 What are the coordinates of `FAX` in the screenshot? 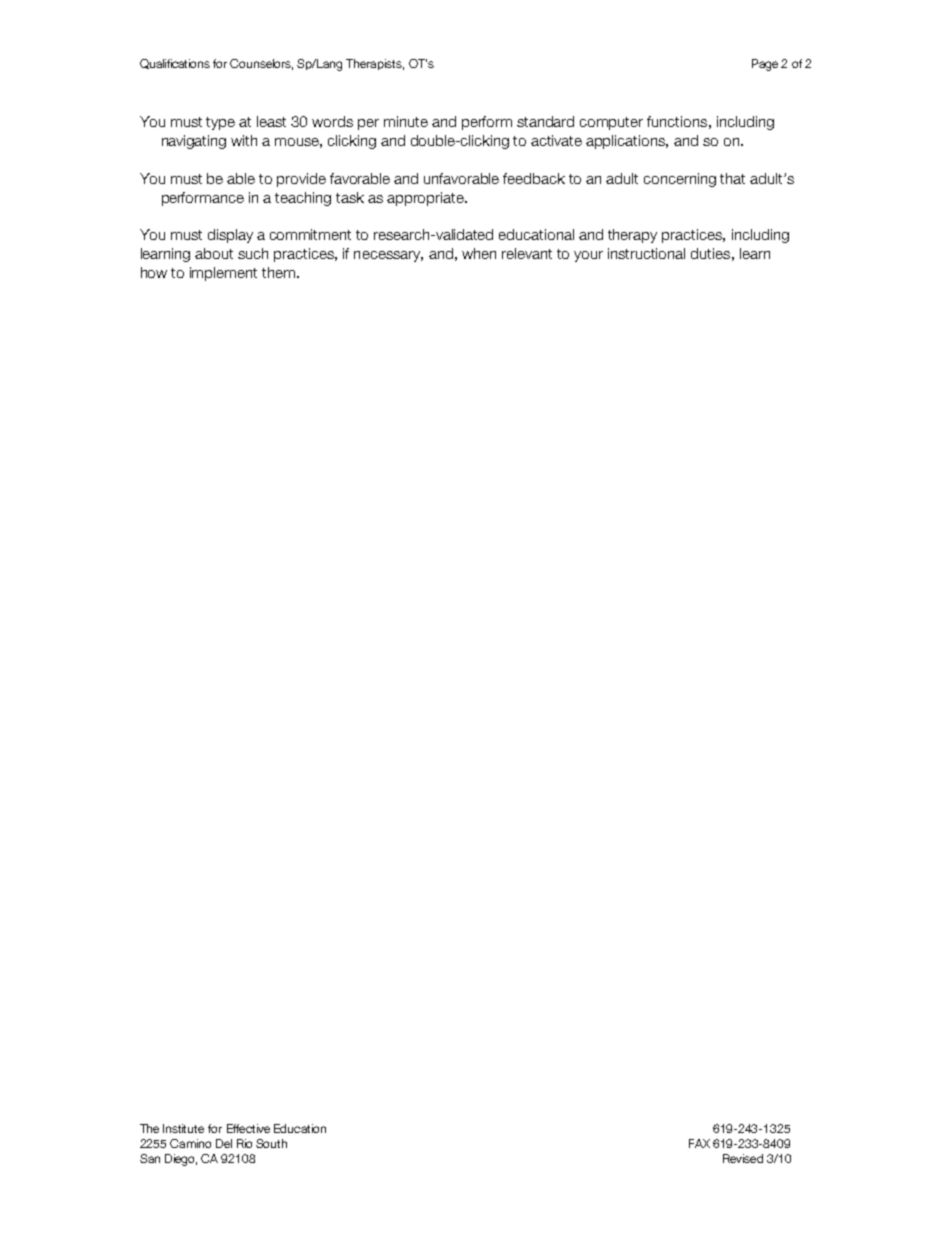 It's located at (699, 1143).
